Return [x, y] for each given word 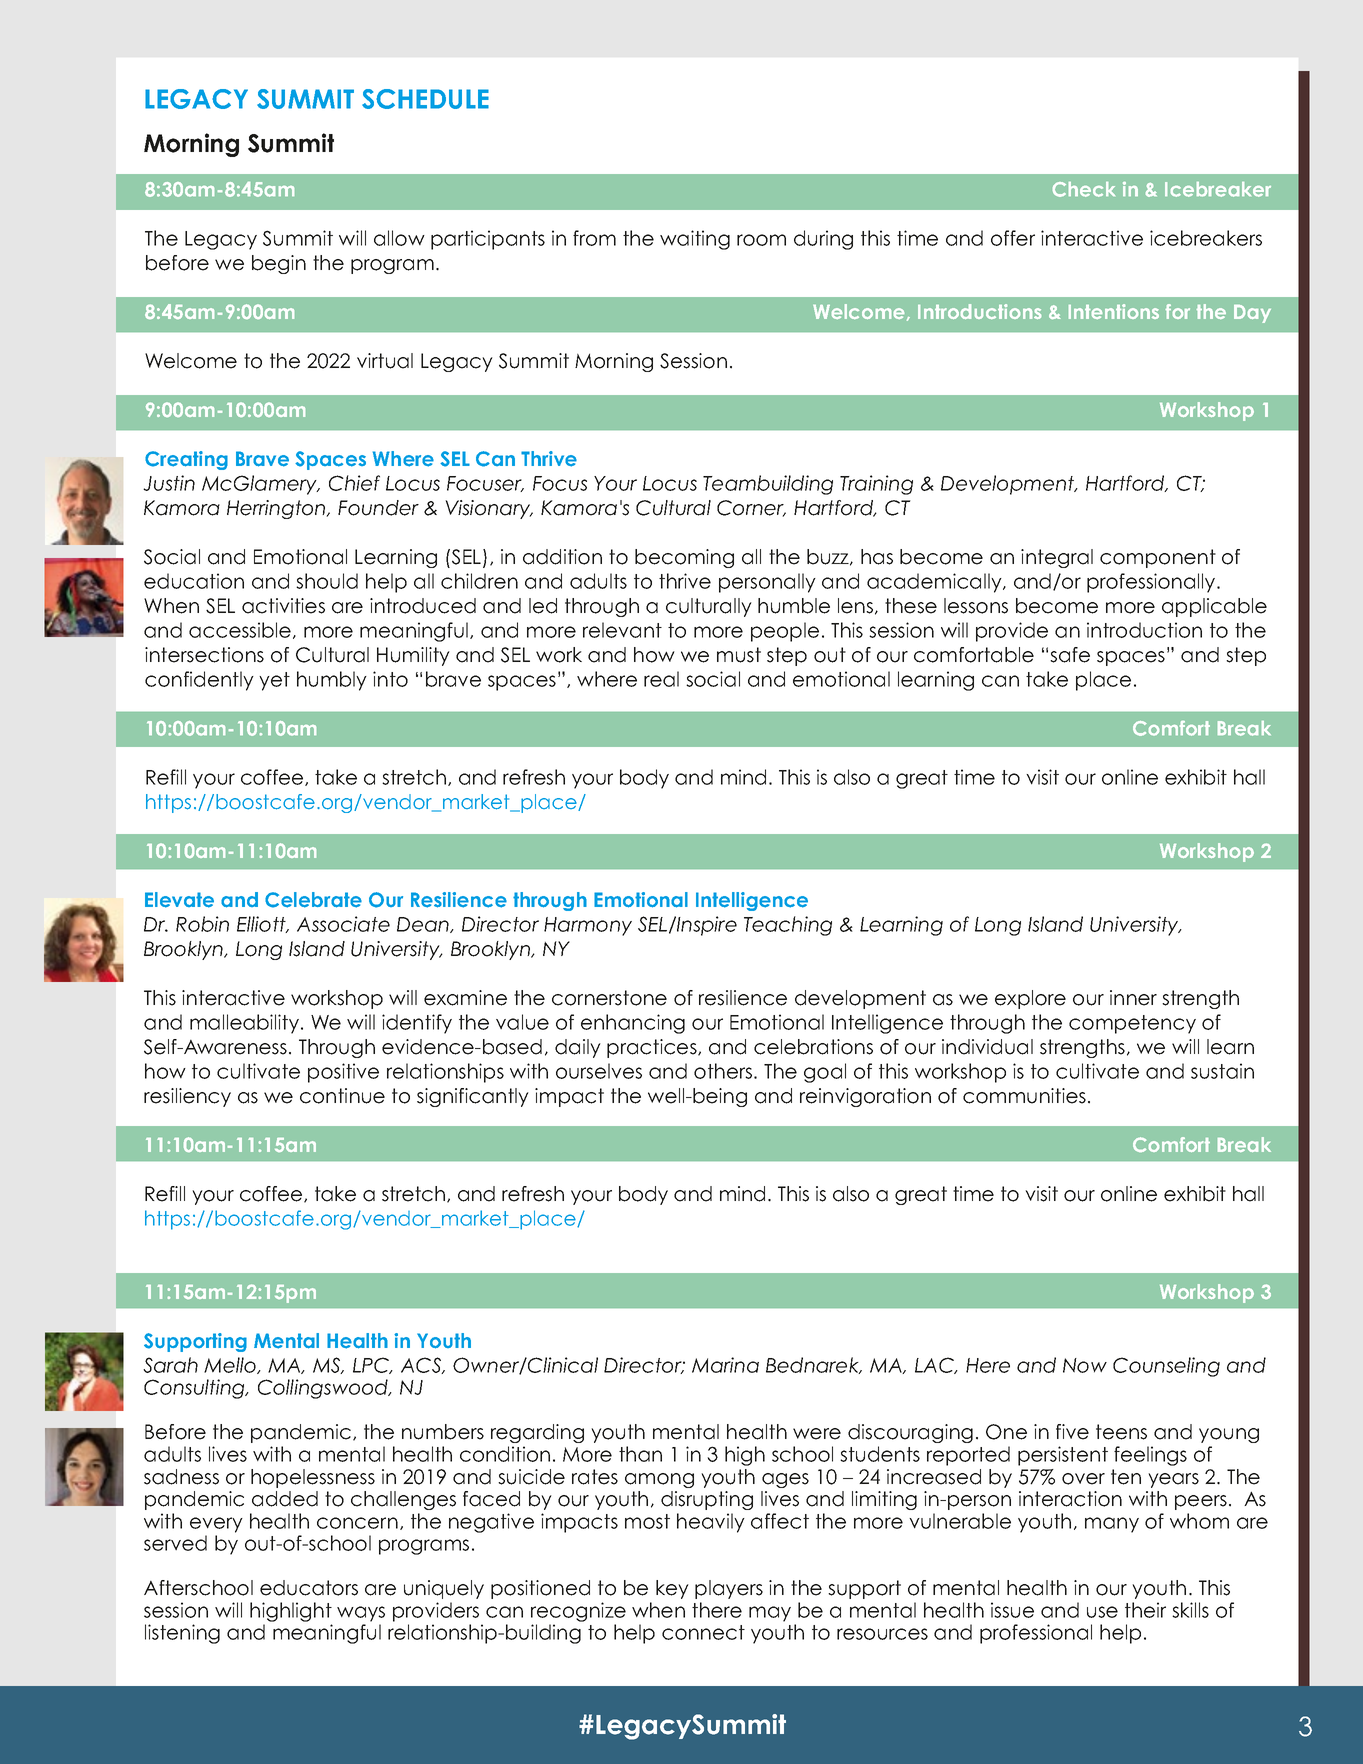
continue [342, 1096]
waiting [695, 240]
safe [1070, 655]
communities [1024, 1096]
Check [1084, 189]
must [739, 655]
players [729, 1589]
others [724, 1071]
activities [283, 606]
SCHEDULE [425, 99]
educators [309, 1588]
